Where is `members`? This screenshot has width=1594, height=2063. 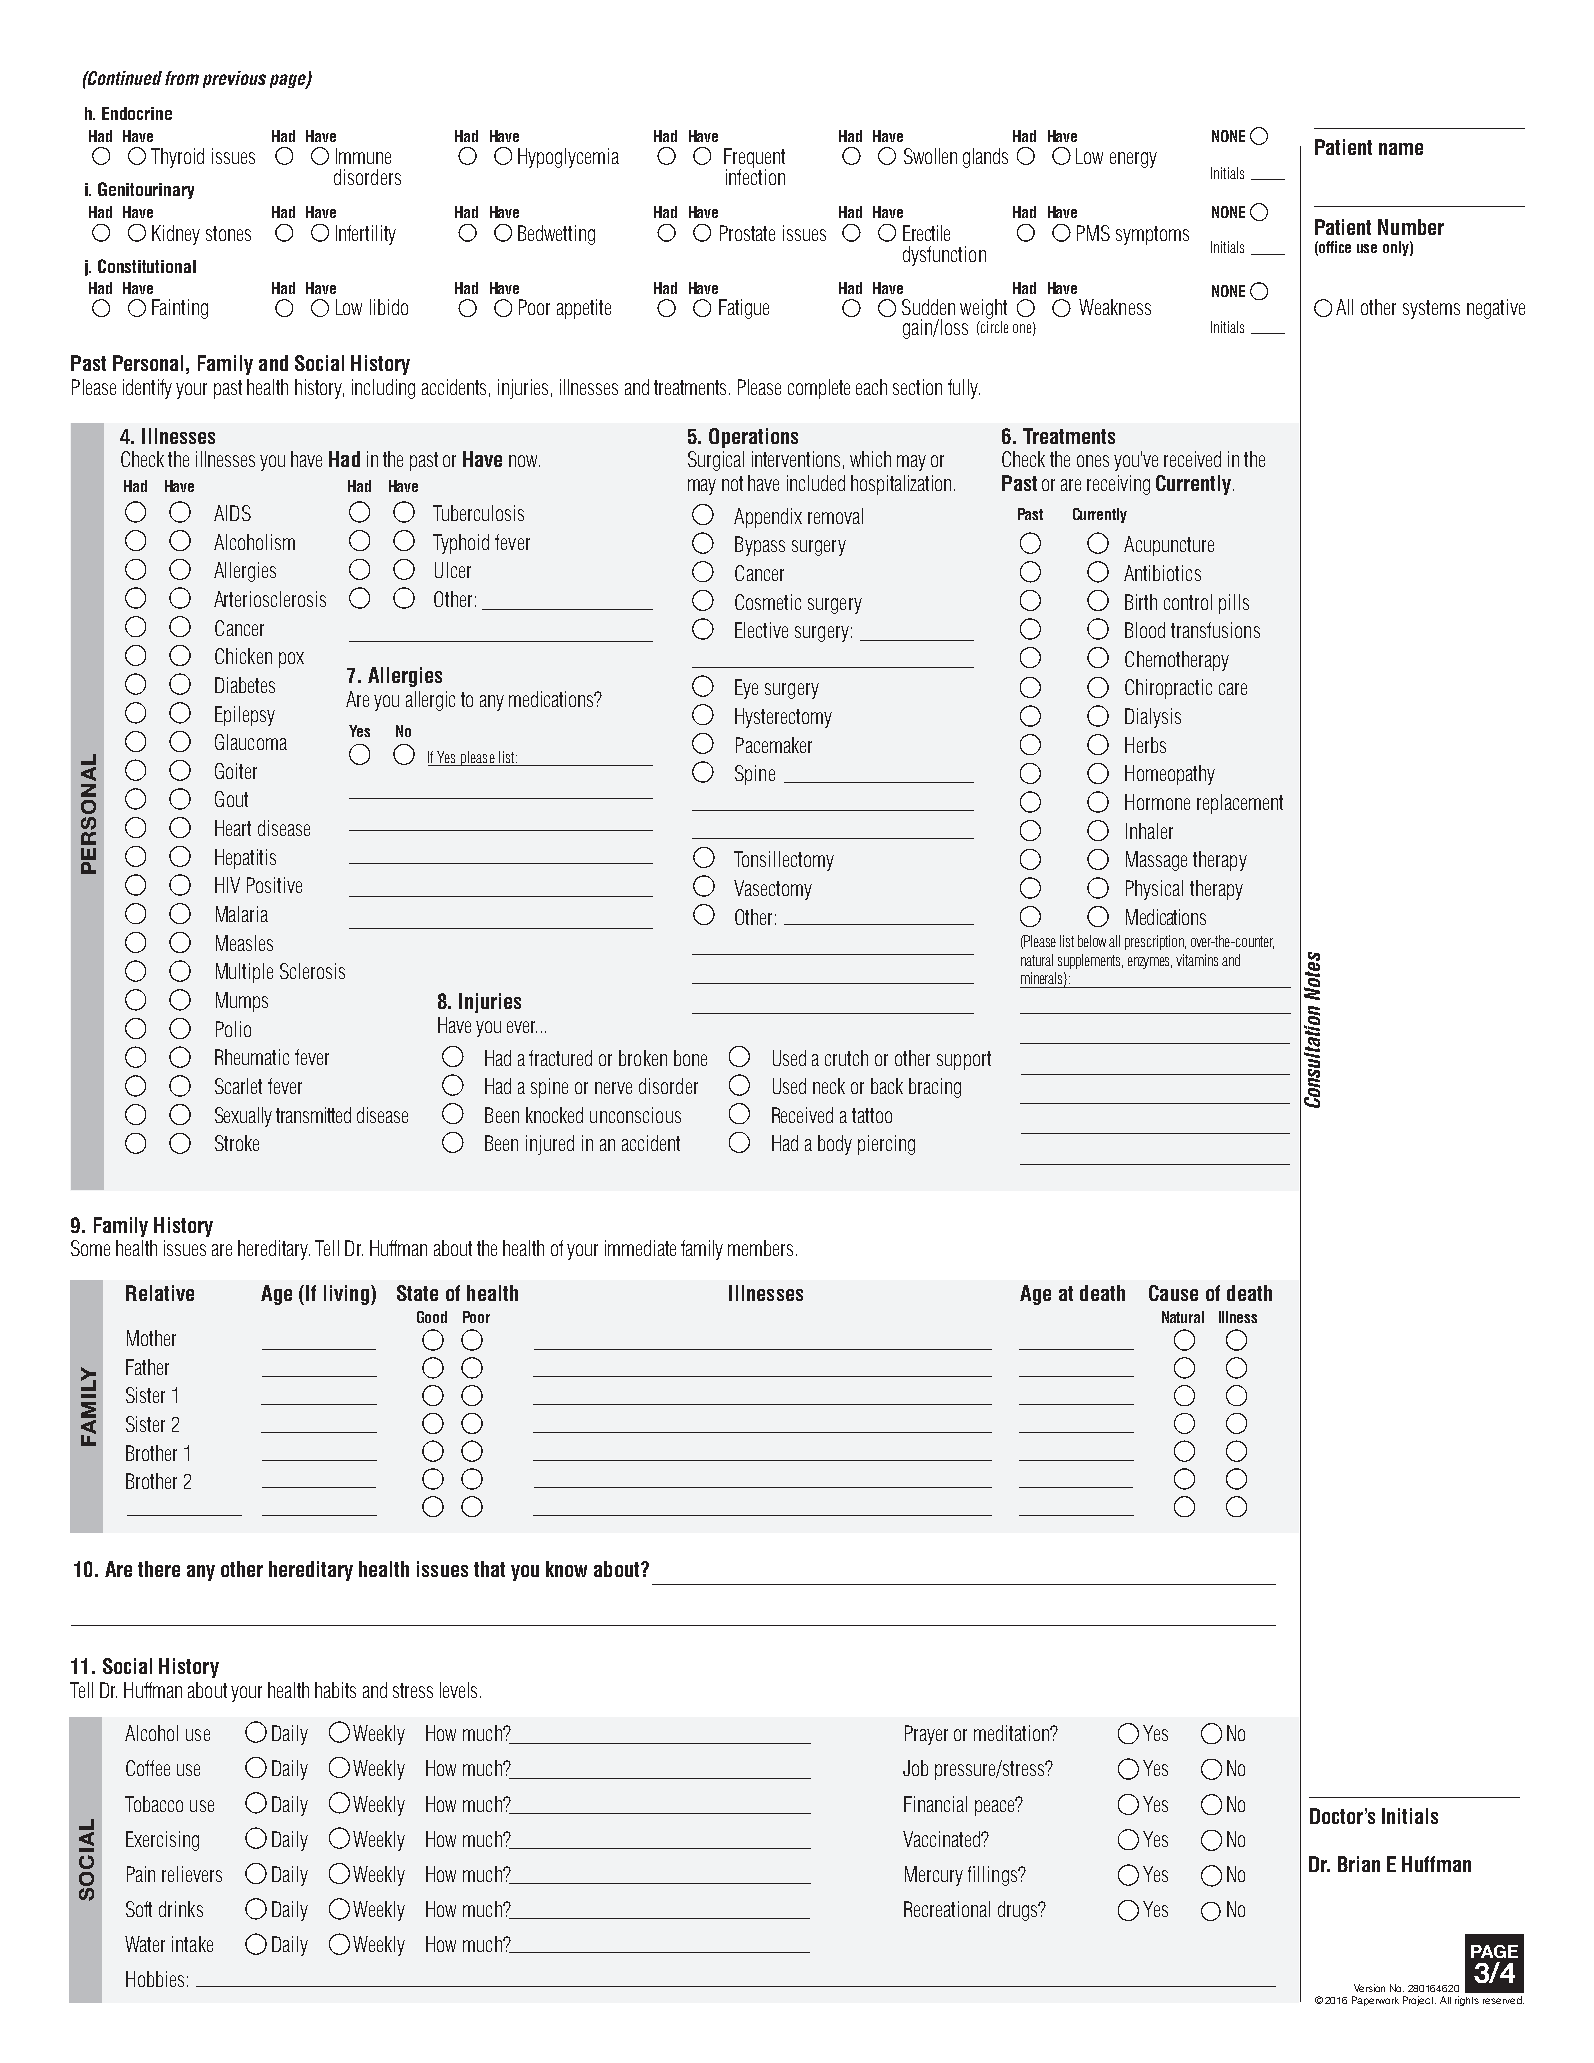
members is located at coordinates (760, 1248).
